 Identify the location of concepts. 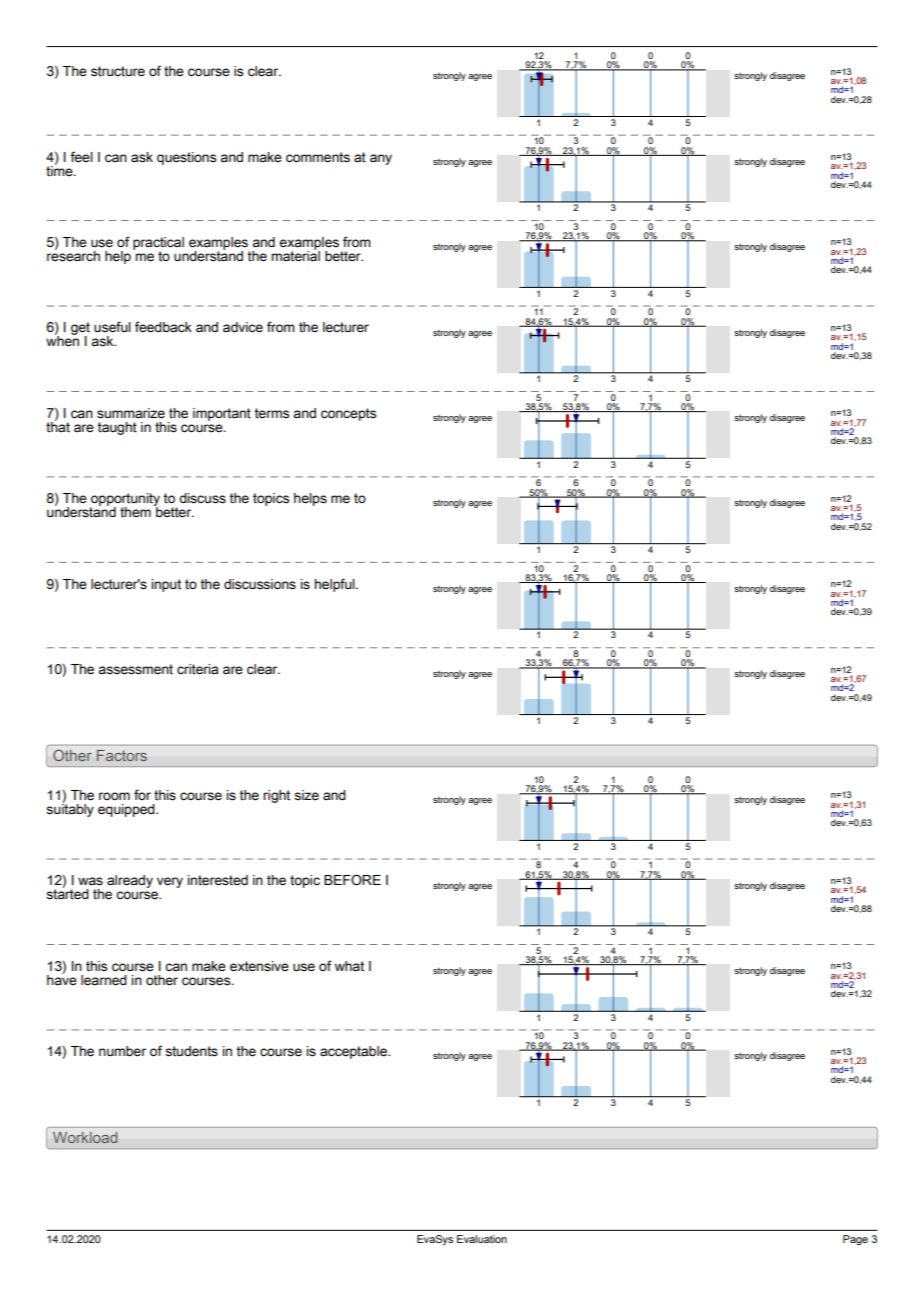
(348, 414).
